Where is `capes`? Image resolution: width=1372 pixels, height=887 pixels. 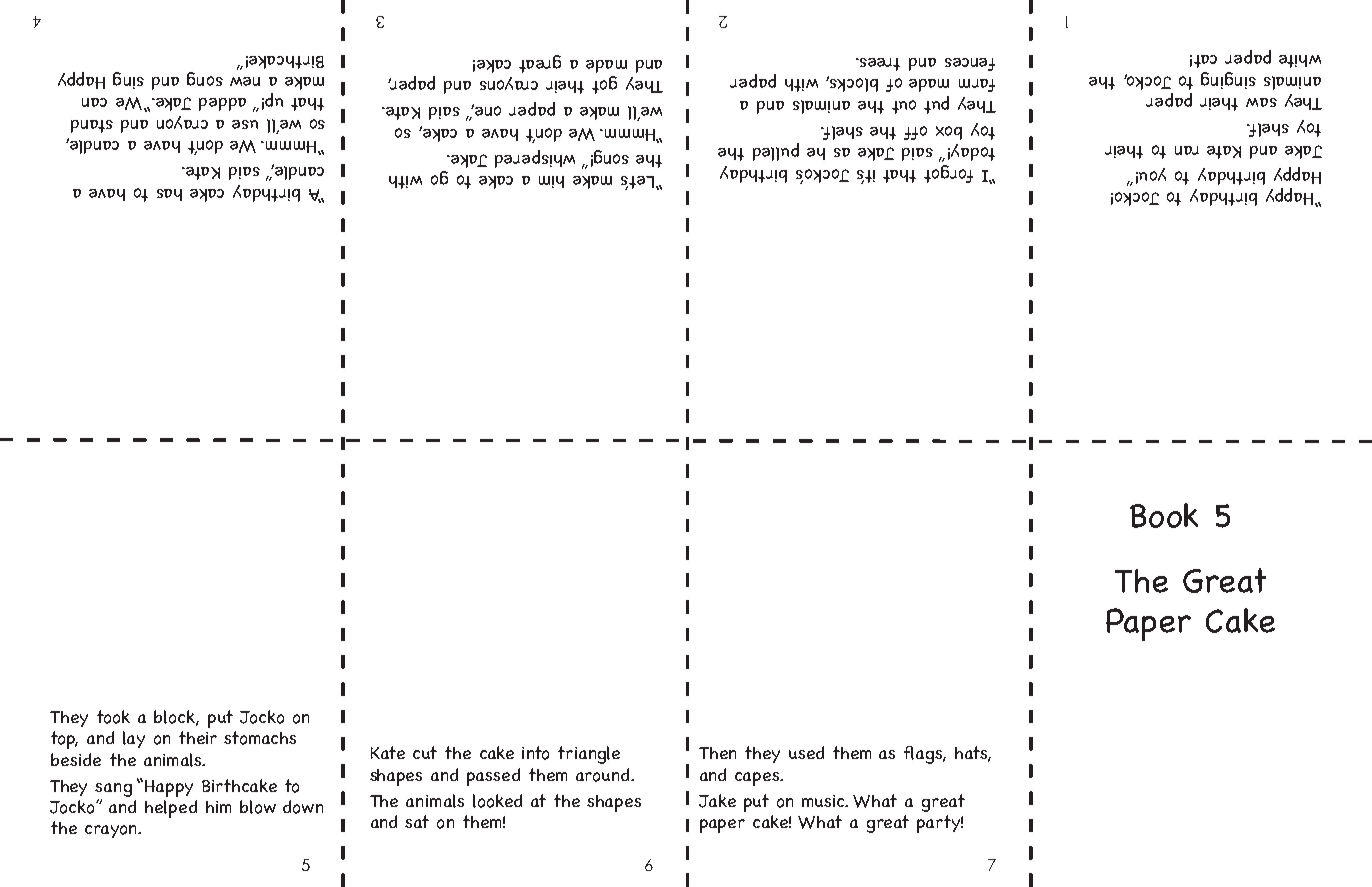 capes is located at coordinates (758, 779).
